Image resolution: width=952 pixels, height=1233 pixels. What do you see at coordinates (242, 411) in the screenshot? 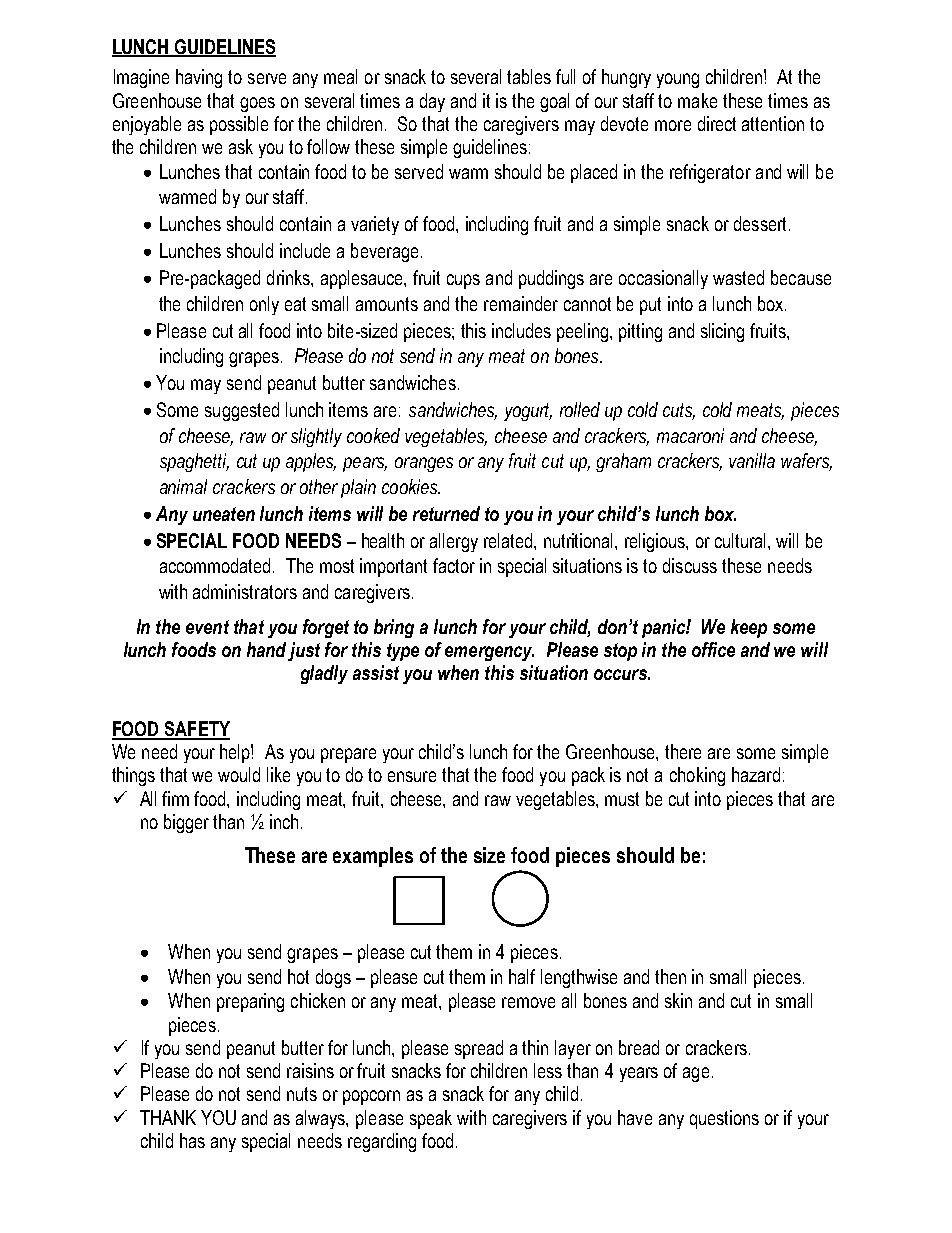
I see `suggested` at bounding box center [242, 411].
